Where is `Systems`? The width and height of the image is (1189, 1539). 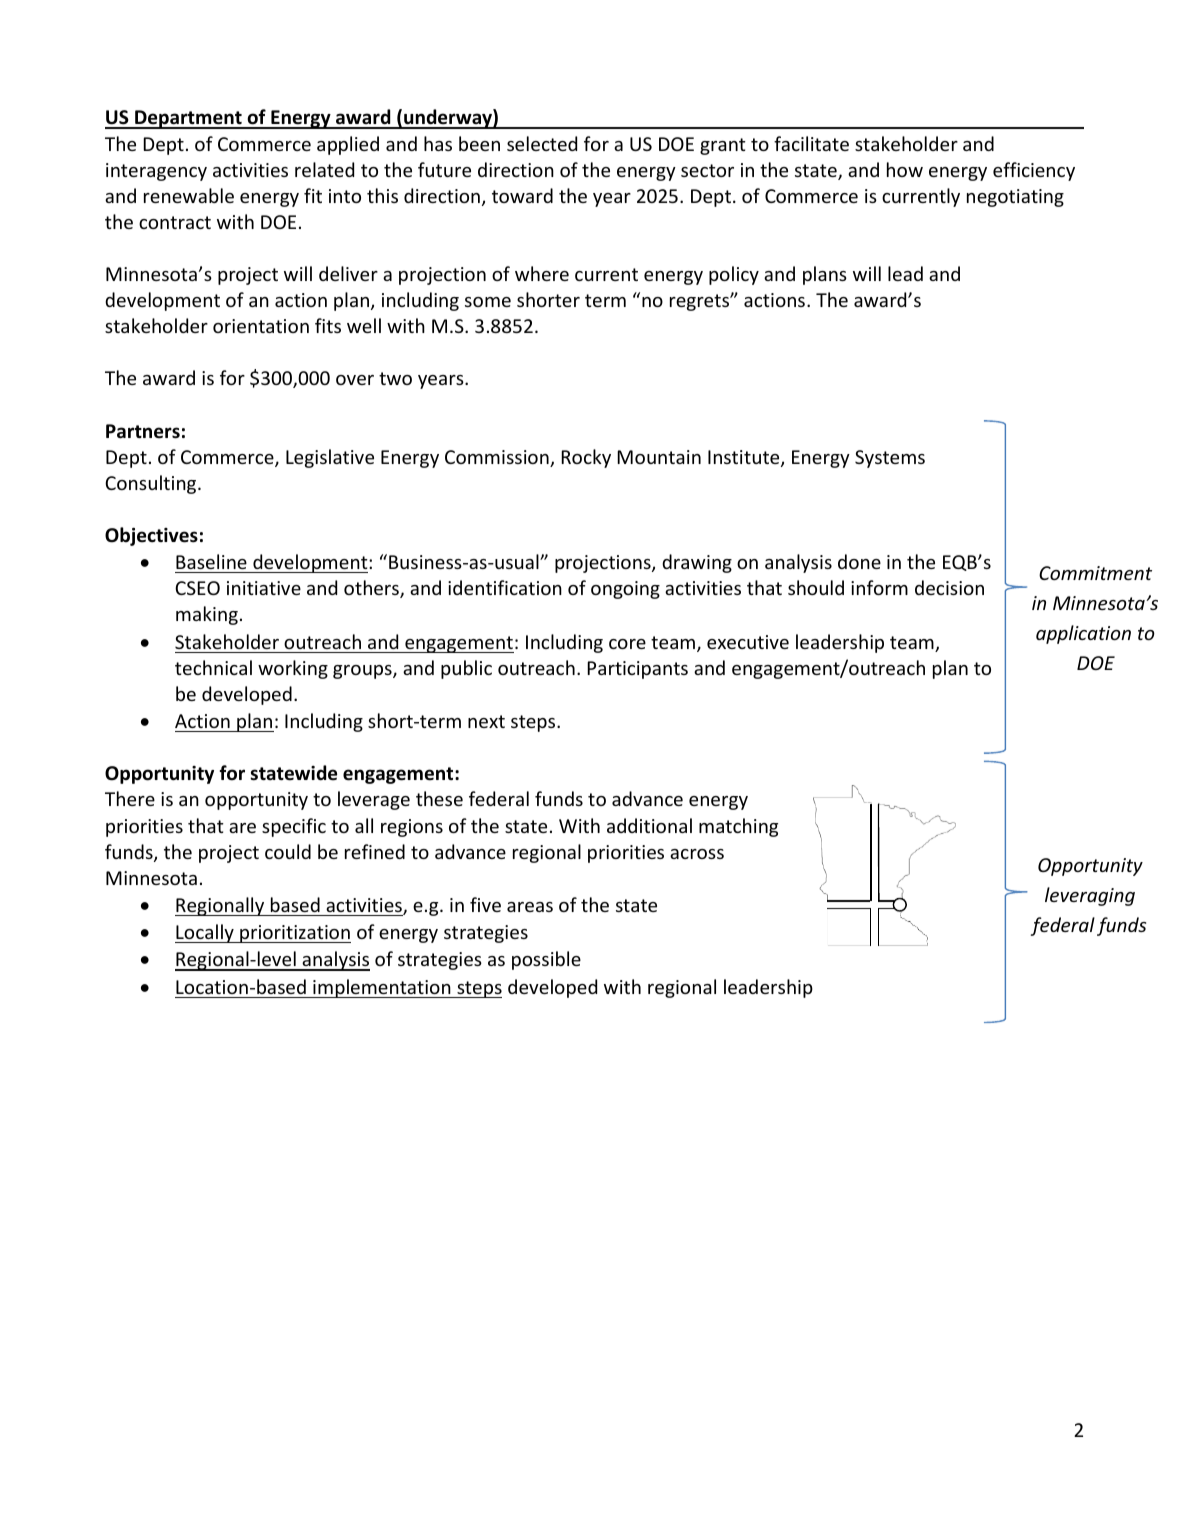 Systems is located at coordinates (890, 459).
